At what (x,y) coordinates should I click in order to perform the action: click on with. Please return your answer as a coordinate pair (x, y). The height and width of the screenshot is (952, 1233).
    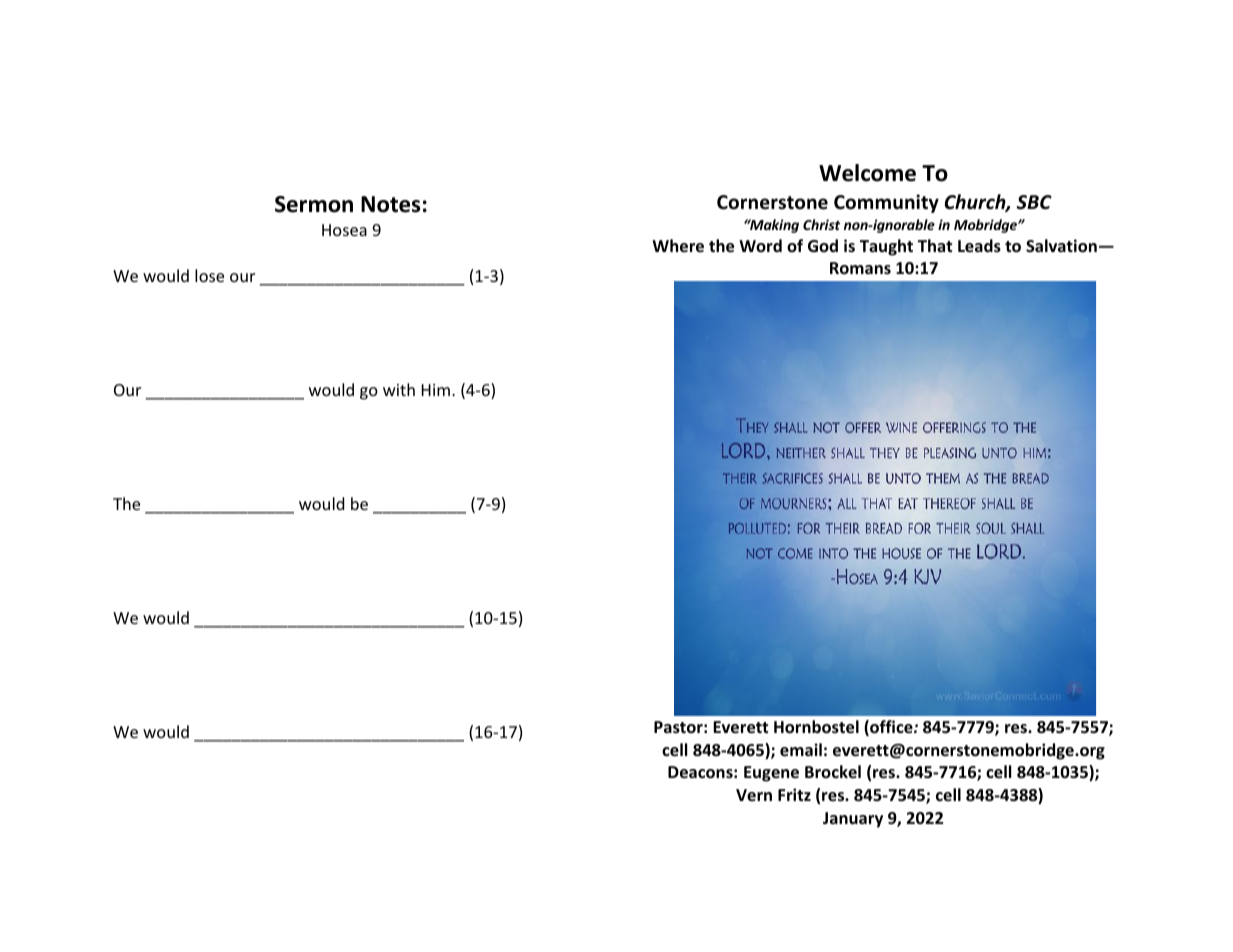
    Looking at the image, I should click on (399, 389).
